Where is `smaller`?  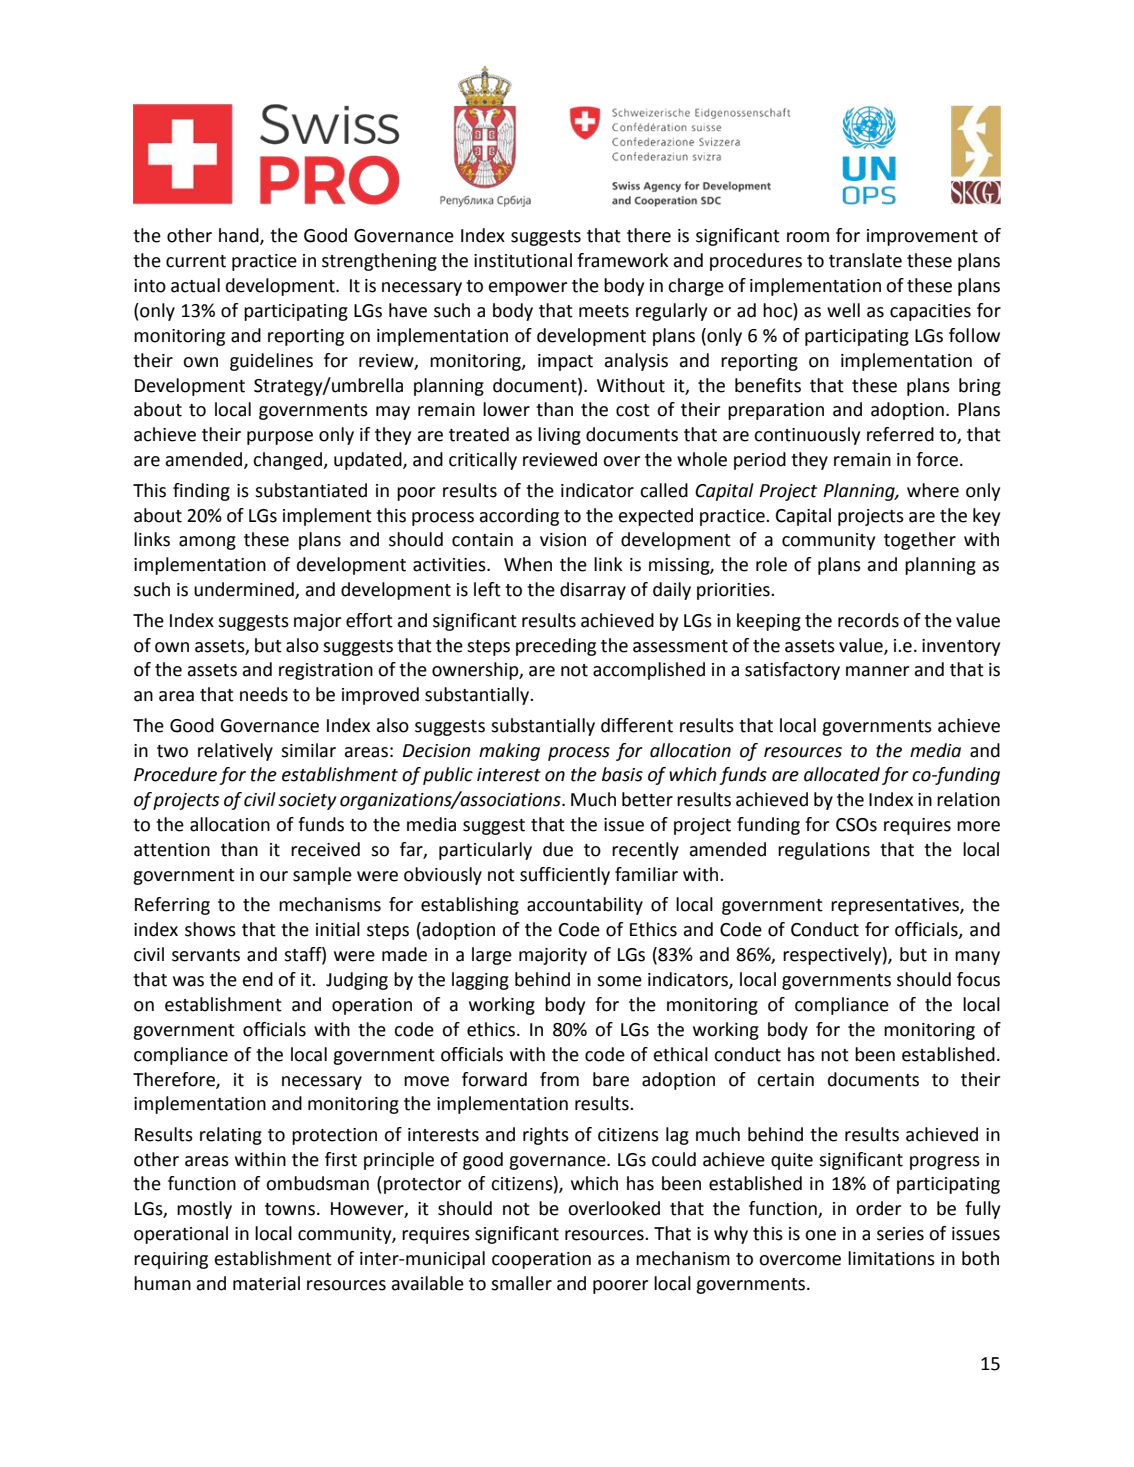
smaller is located at coordinates (521, 1283).
